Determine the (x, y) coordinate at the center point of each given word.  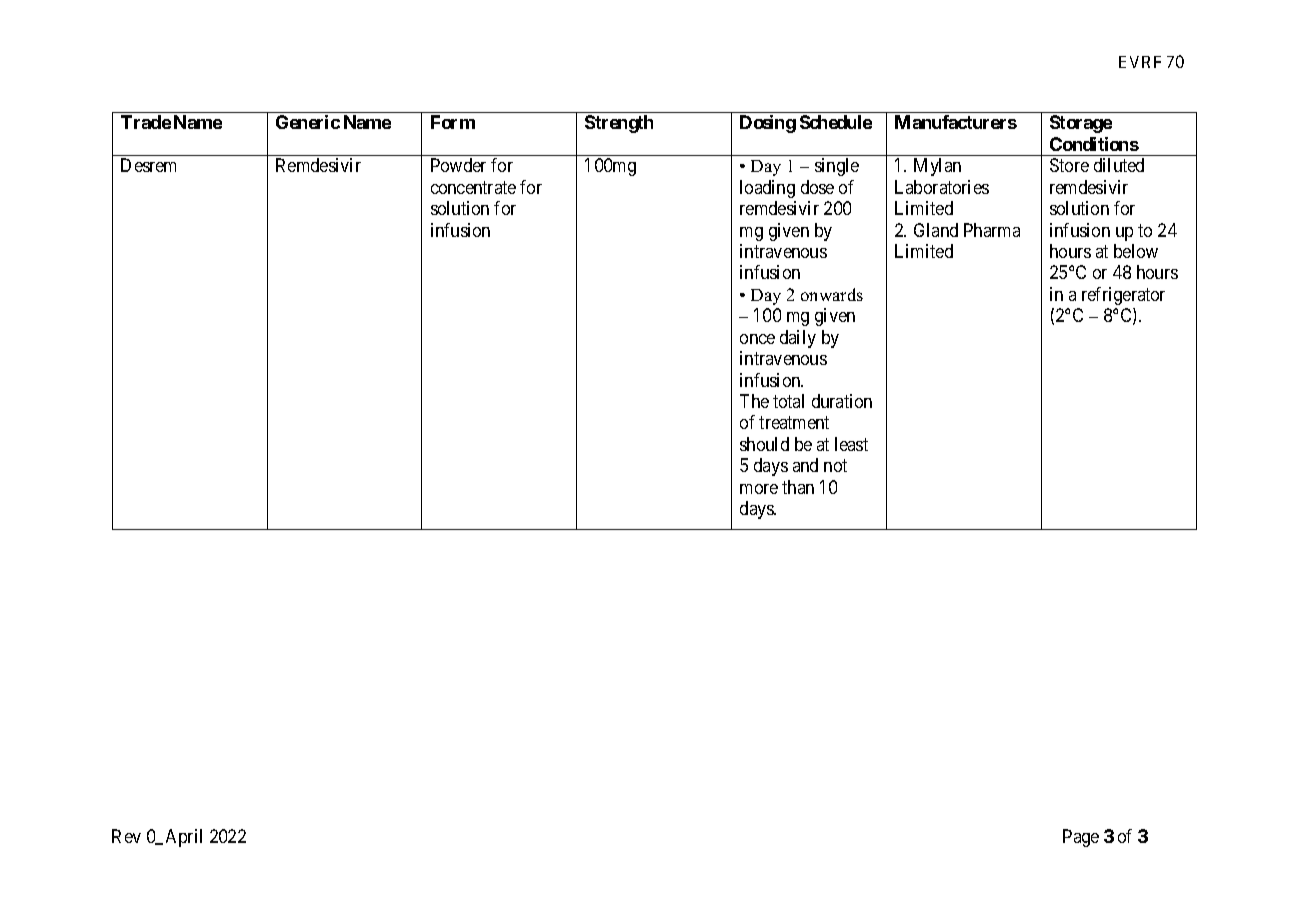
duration (842, 401)
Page (1081, 838)
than (798, 487)
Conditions (1094, 144)
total (788, 401)
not (835, 466)
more (759, 489)
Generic (308, 122)
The (754, 401)
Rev (126, 836)
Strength (619, 124)
